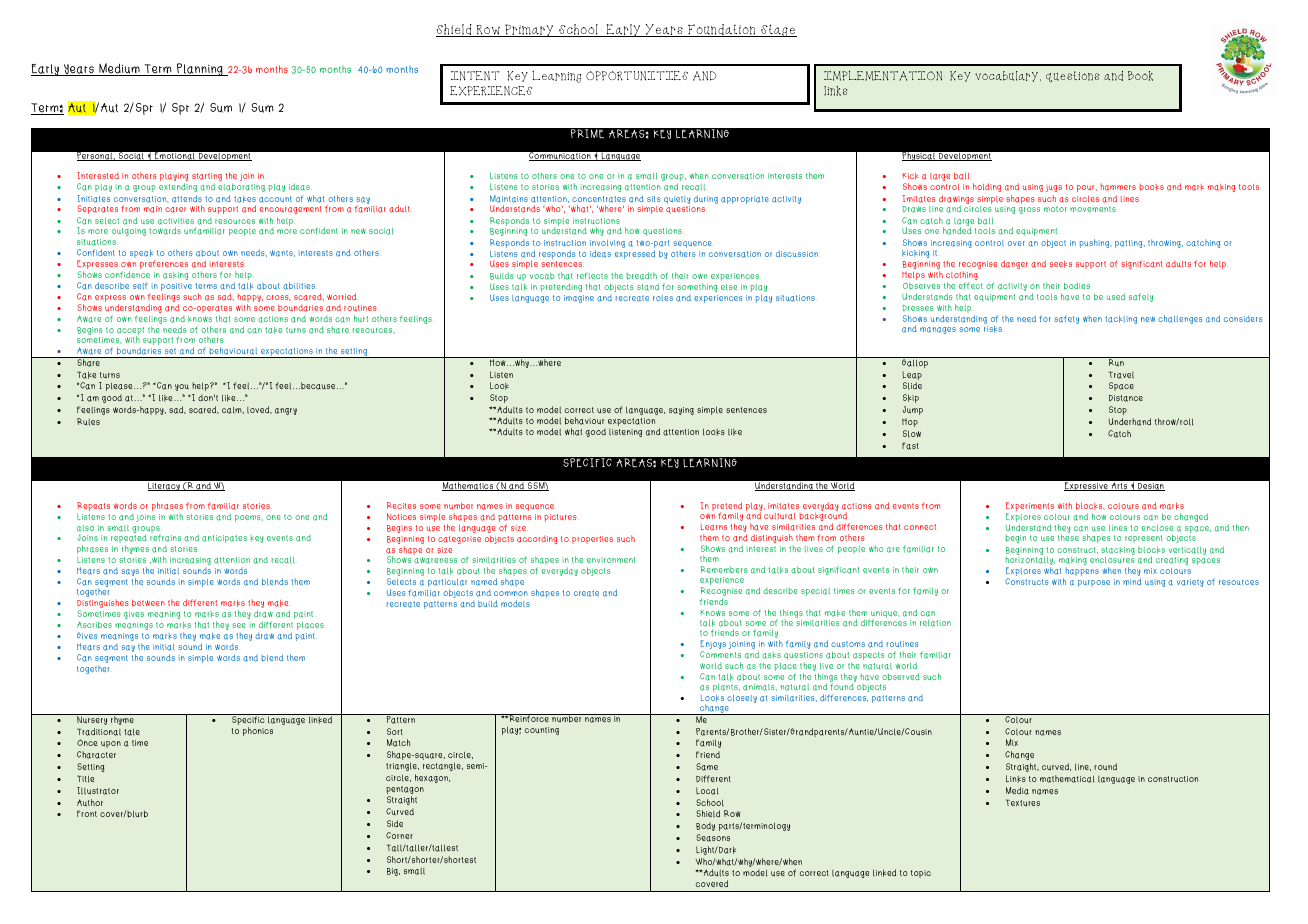 The height and width of the document is (924, 1308). I want to click on Front, so click(87, 813).
